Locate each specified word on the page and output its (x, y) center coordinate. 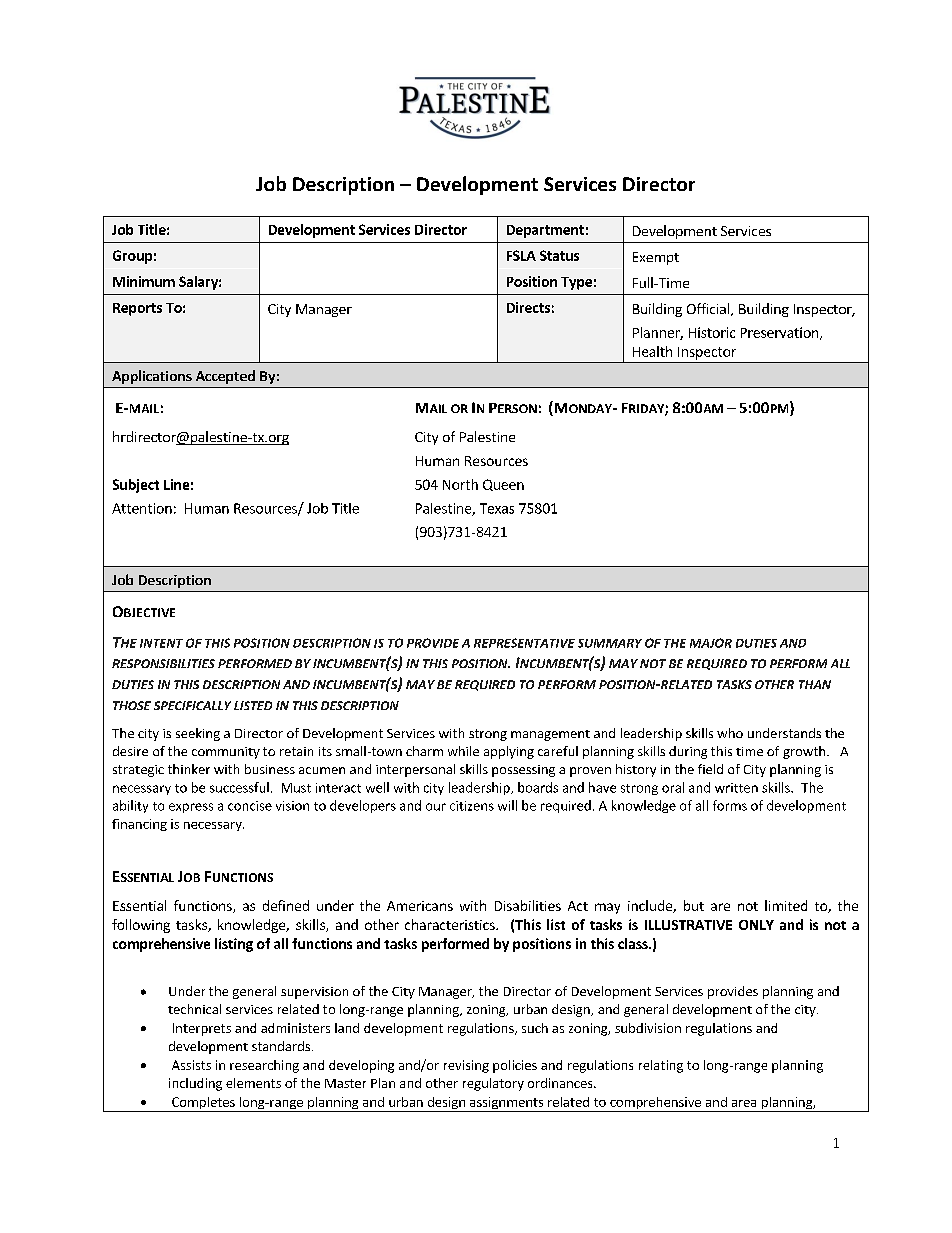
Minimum (144, 281)
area (744, 1103)
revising (466, 1066)
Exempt (656, 258)
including (195, 1084)
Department (545, 231)
